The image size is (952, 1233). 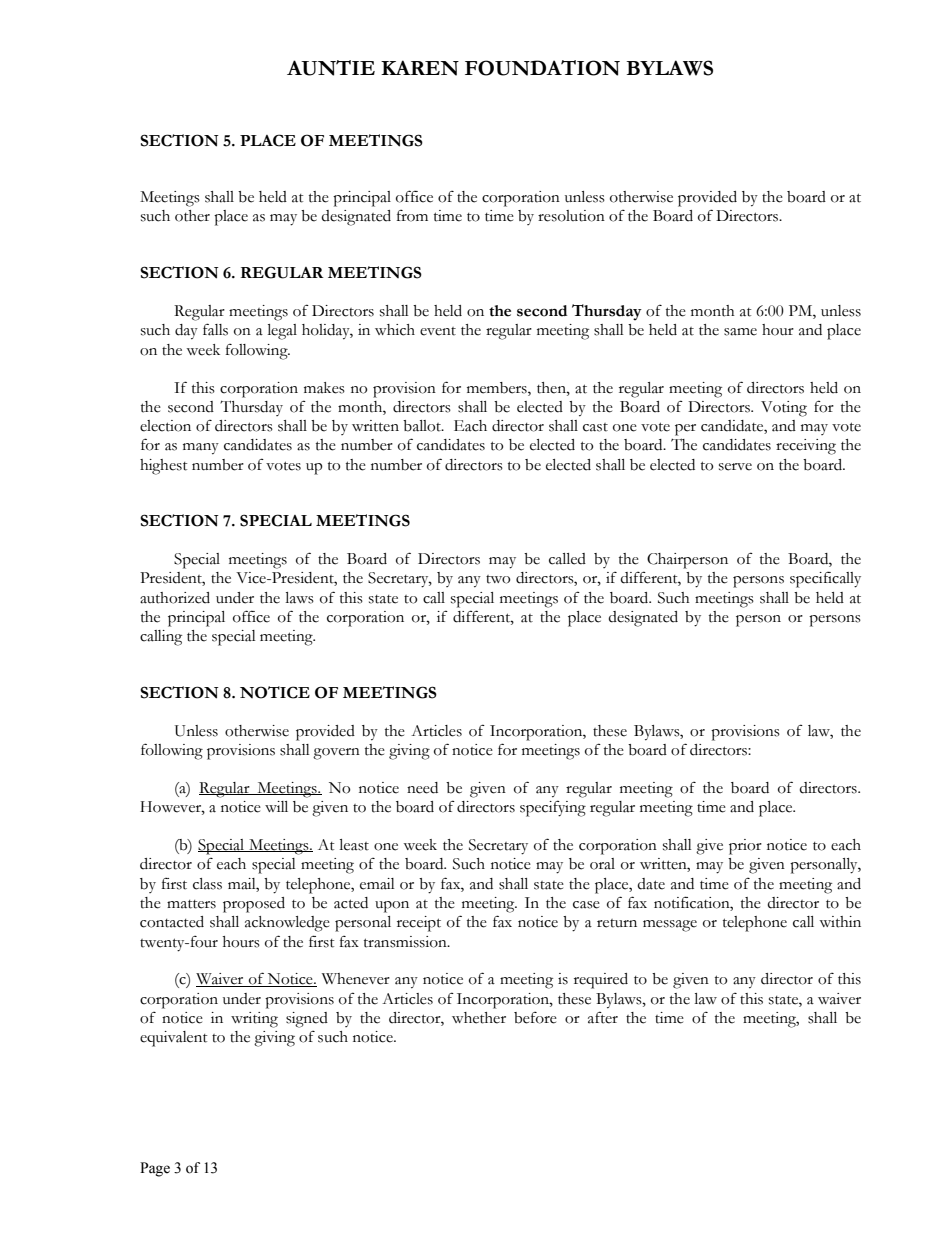 What do you see at coordinates (571, 216) in the image?
I see `resolution` at bounding box center [571, 216].
